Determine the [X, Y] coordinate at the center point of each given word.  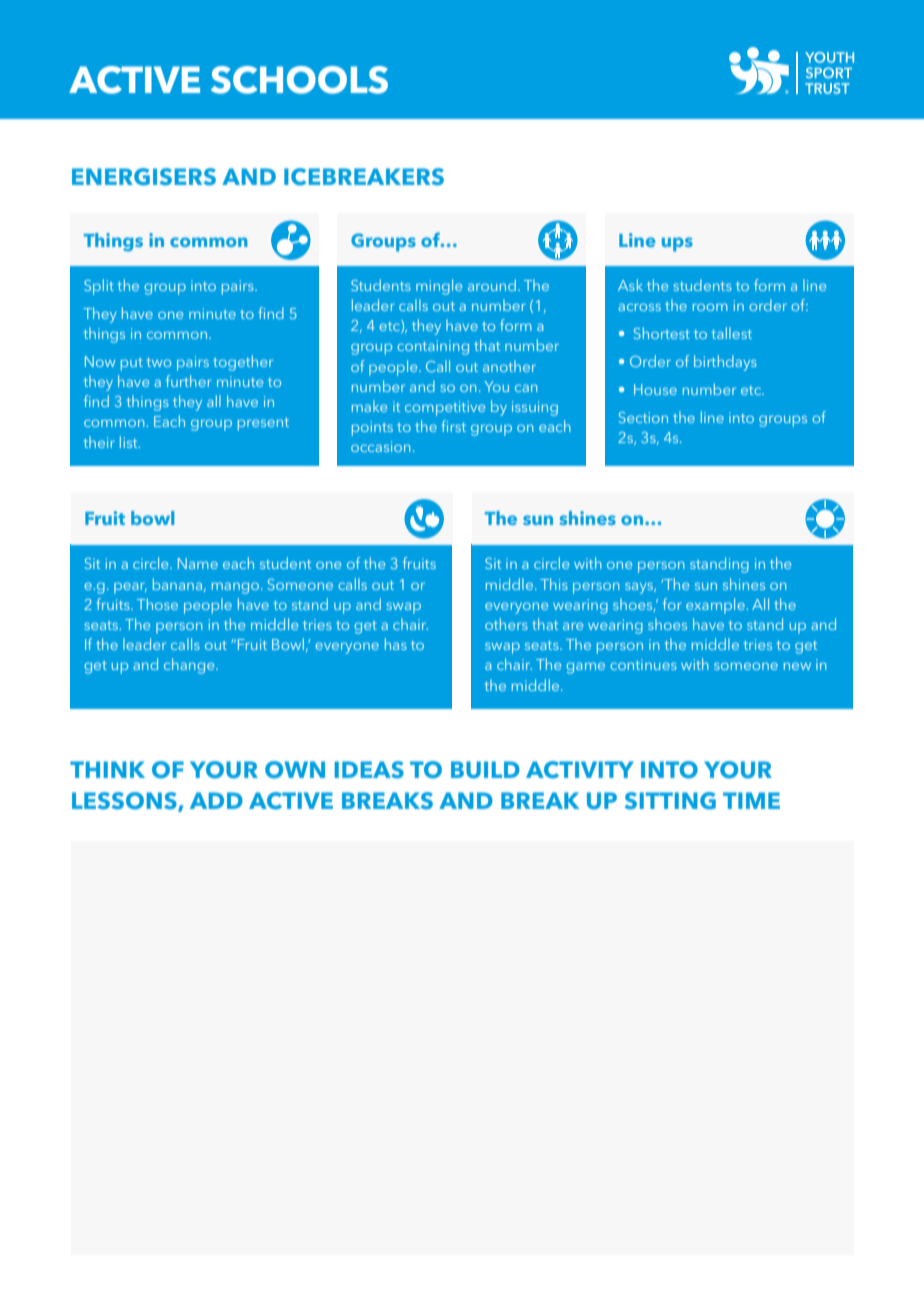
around [492, 285]
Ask [630, 285]
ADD [216, 800]
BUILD [485, 770]
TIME [751, 800]
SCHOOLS [299, 80]
